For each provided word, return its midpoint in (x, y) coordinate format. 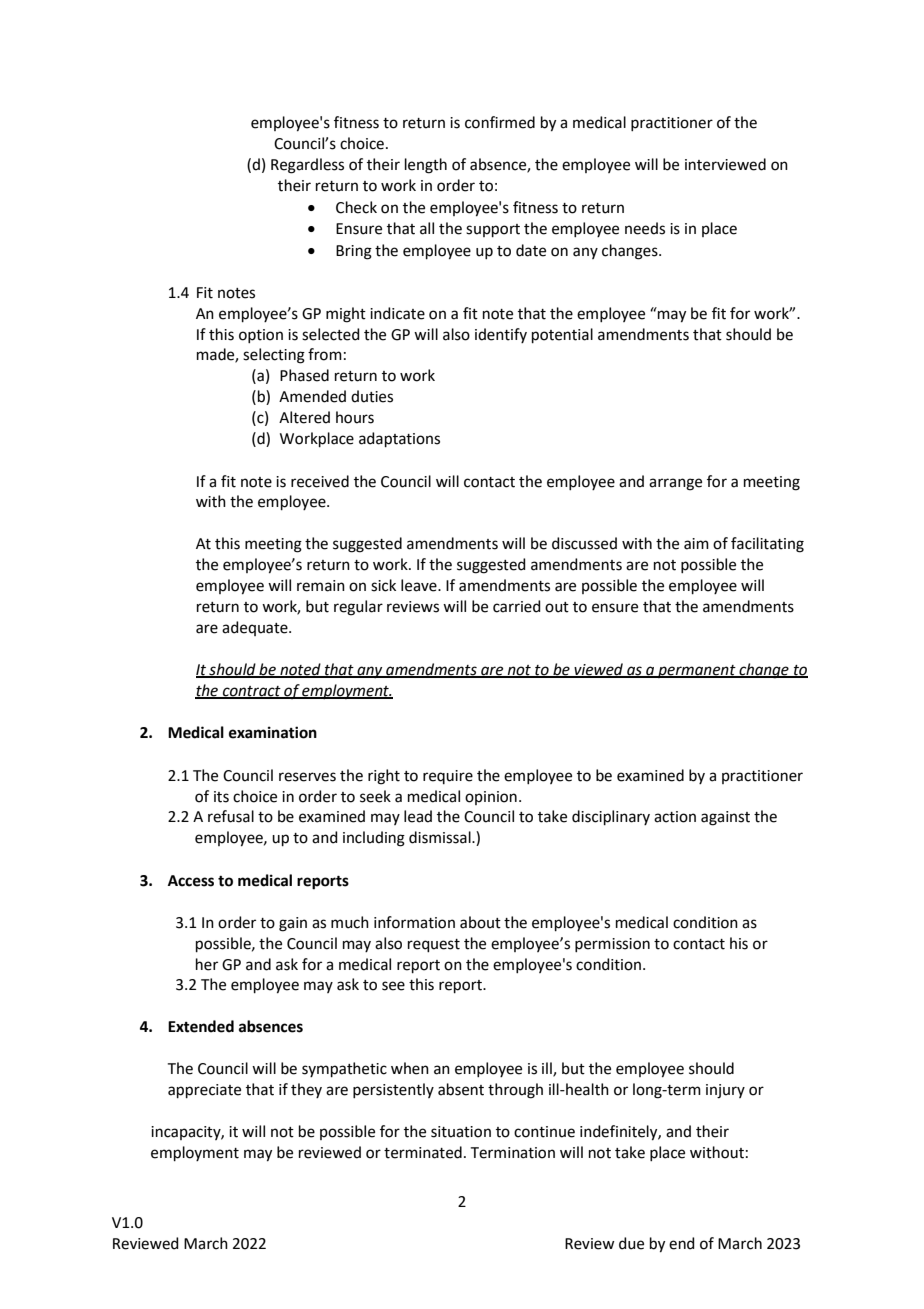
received (320, 481)
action (675, 817)
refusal (231, 816)
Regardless (307, 166)
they (306, 1090)
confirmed (500, 122)
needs (645, 228)
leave (420, 585)
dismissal (441, 837)
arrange (675, 484)
